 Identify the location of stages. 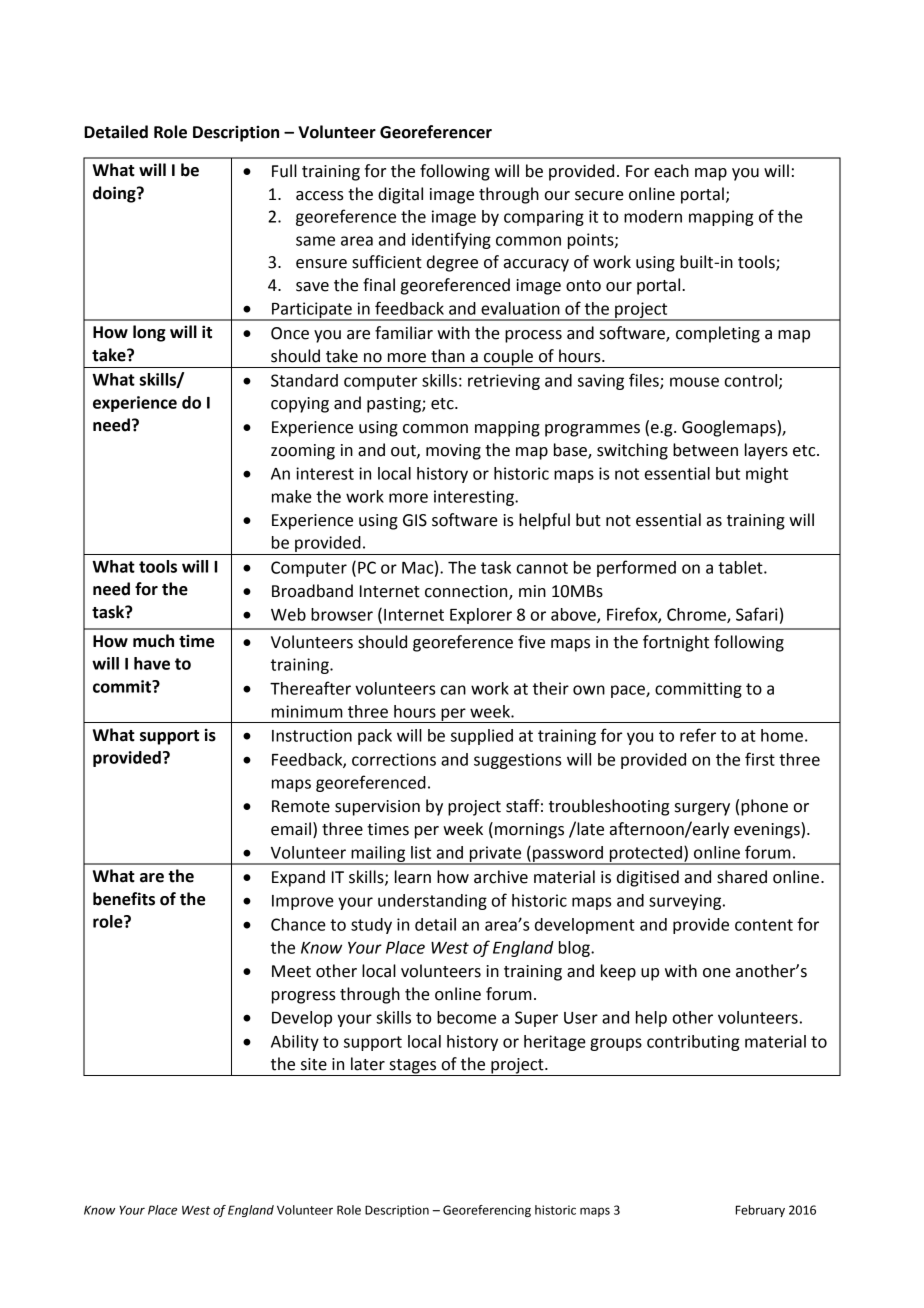
(413, 1067).
